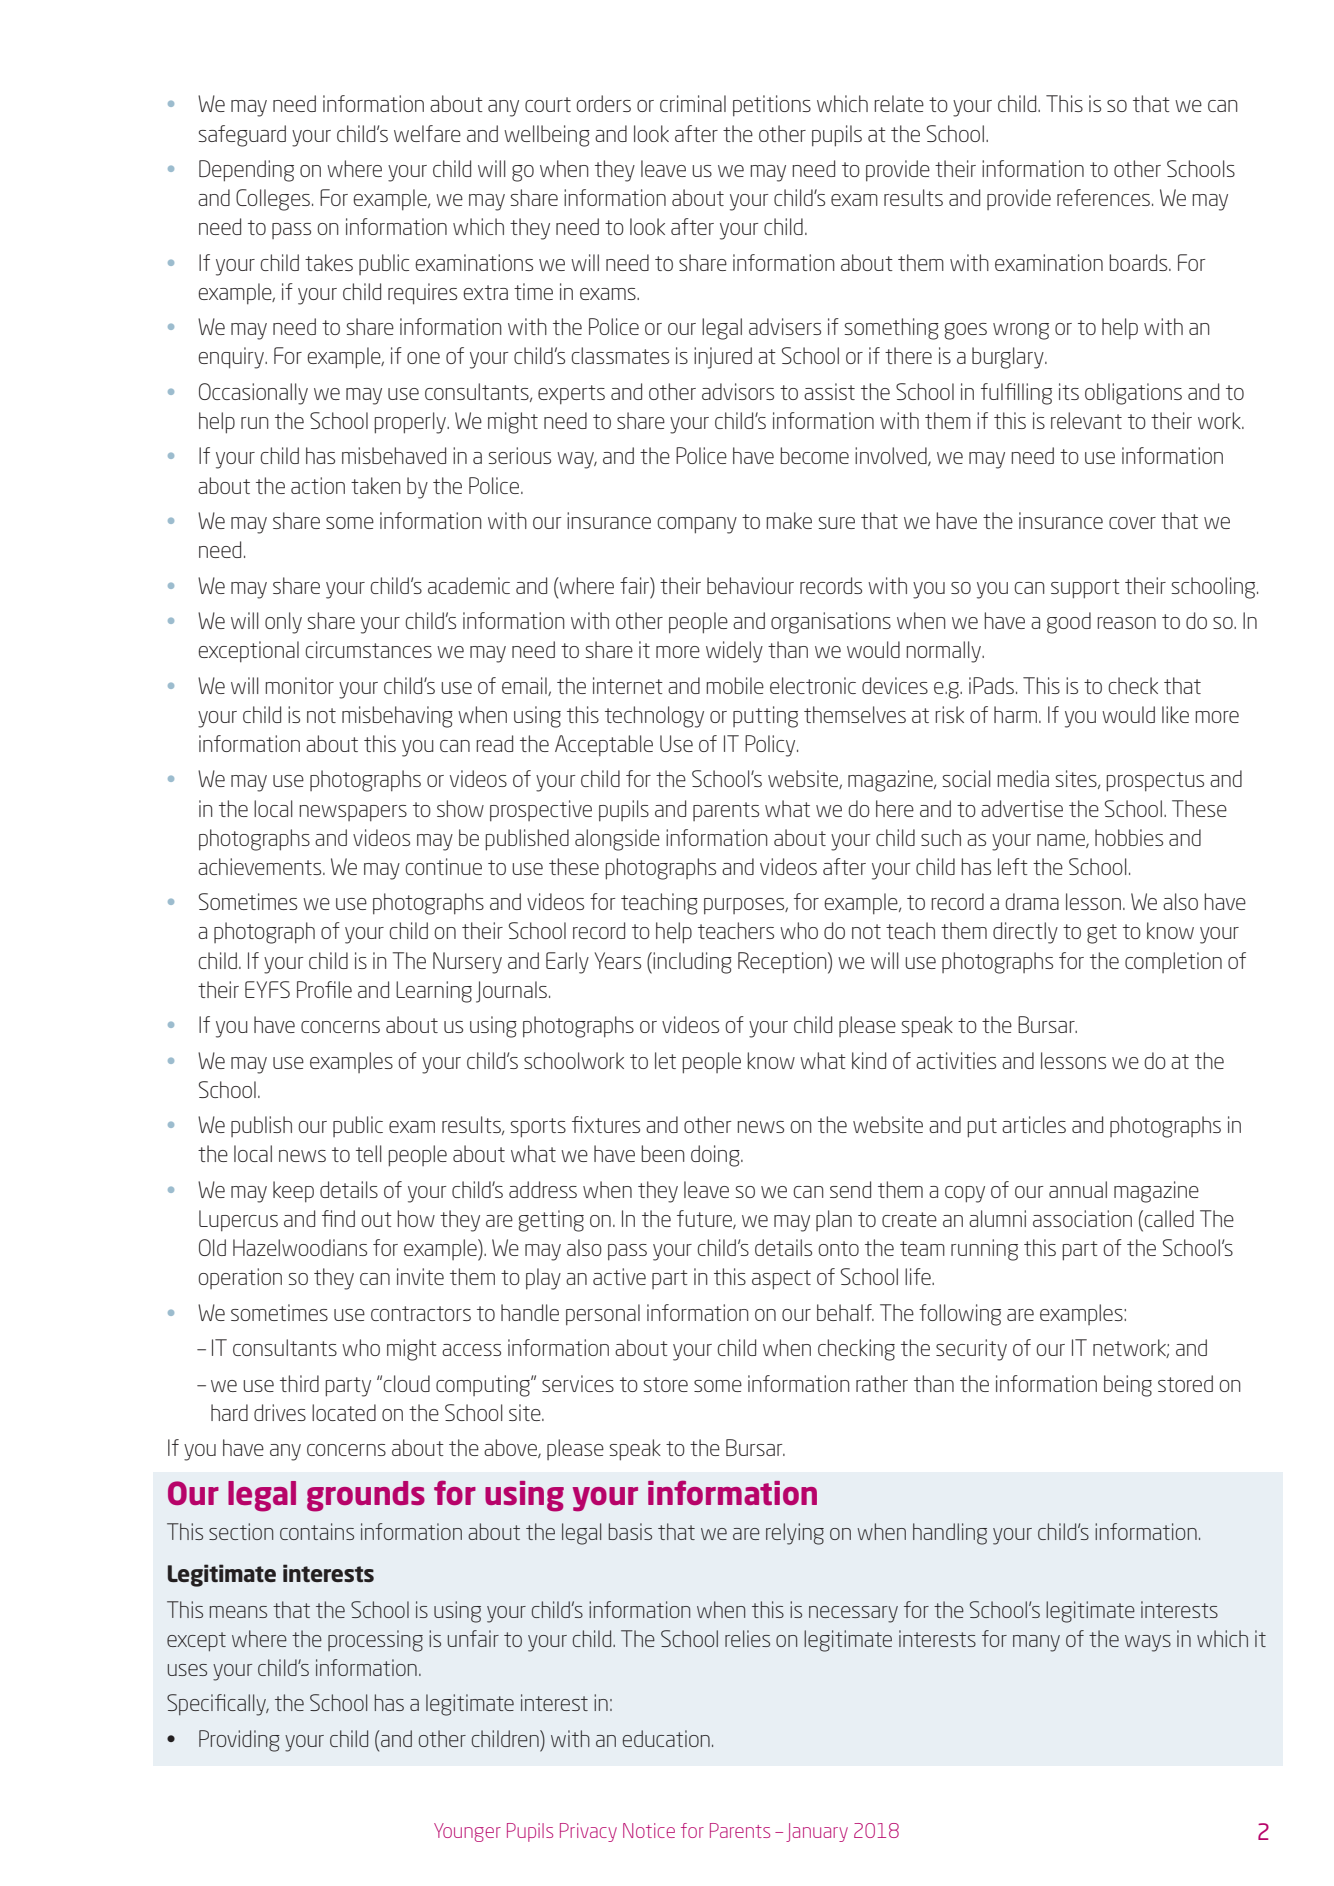 This screenshot has height=1886, width=1334. I want to click on Colleges, so click(273, 200).
